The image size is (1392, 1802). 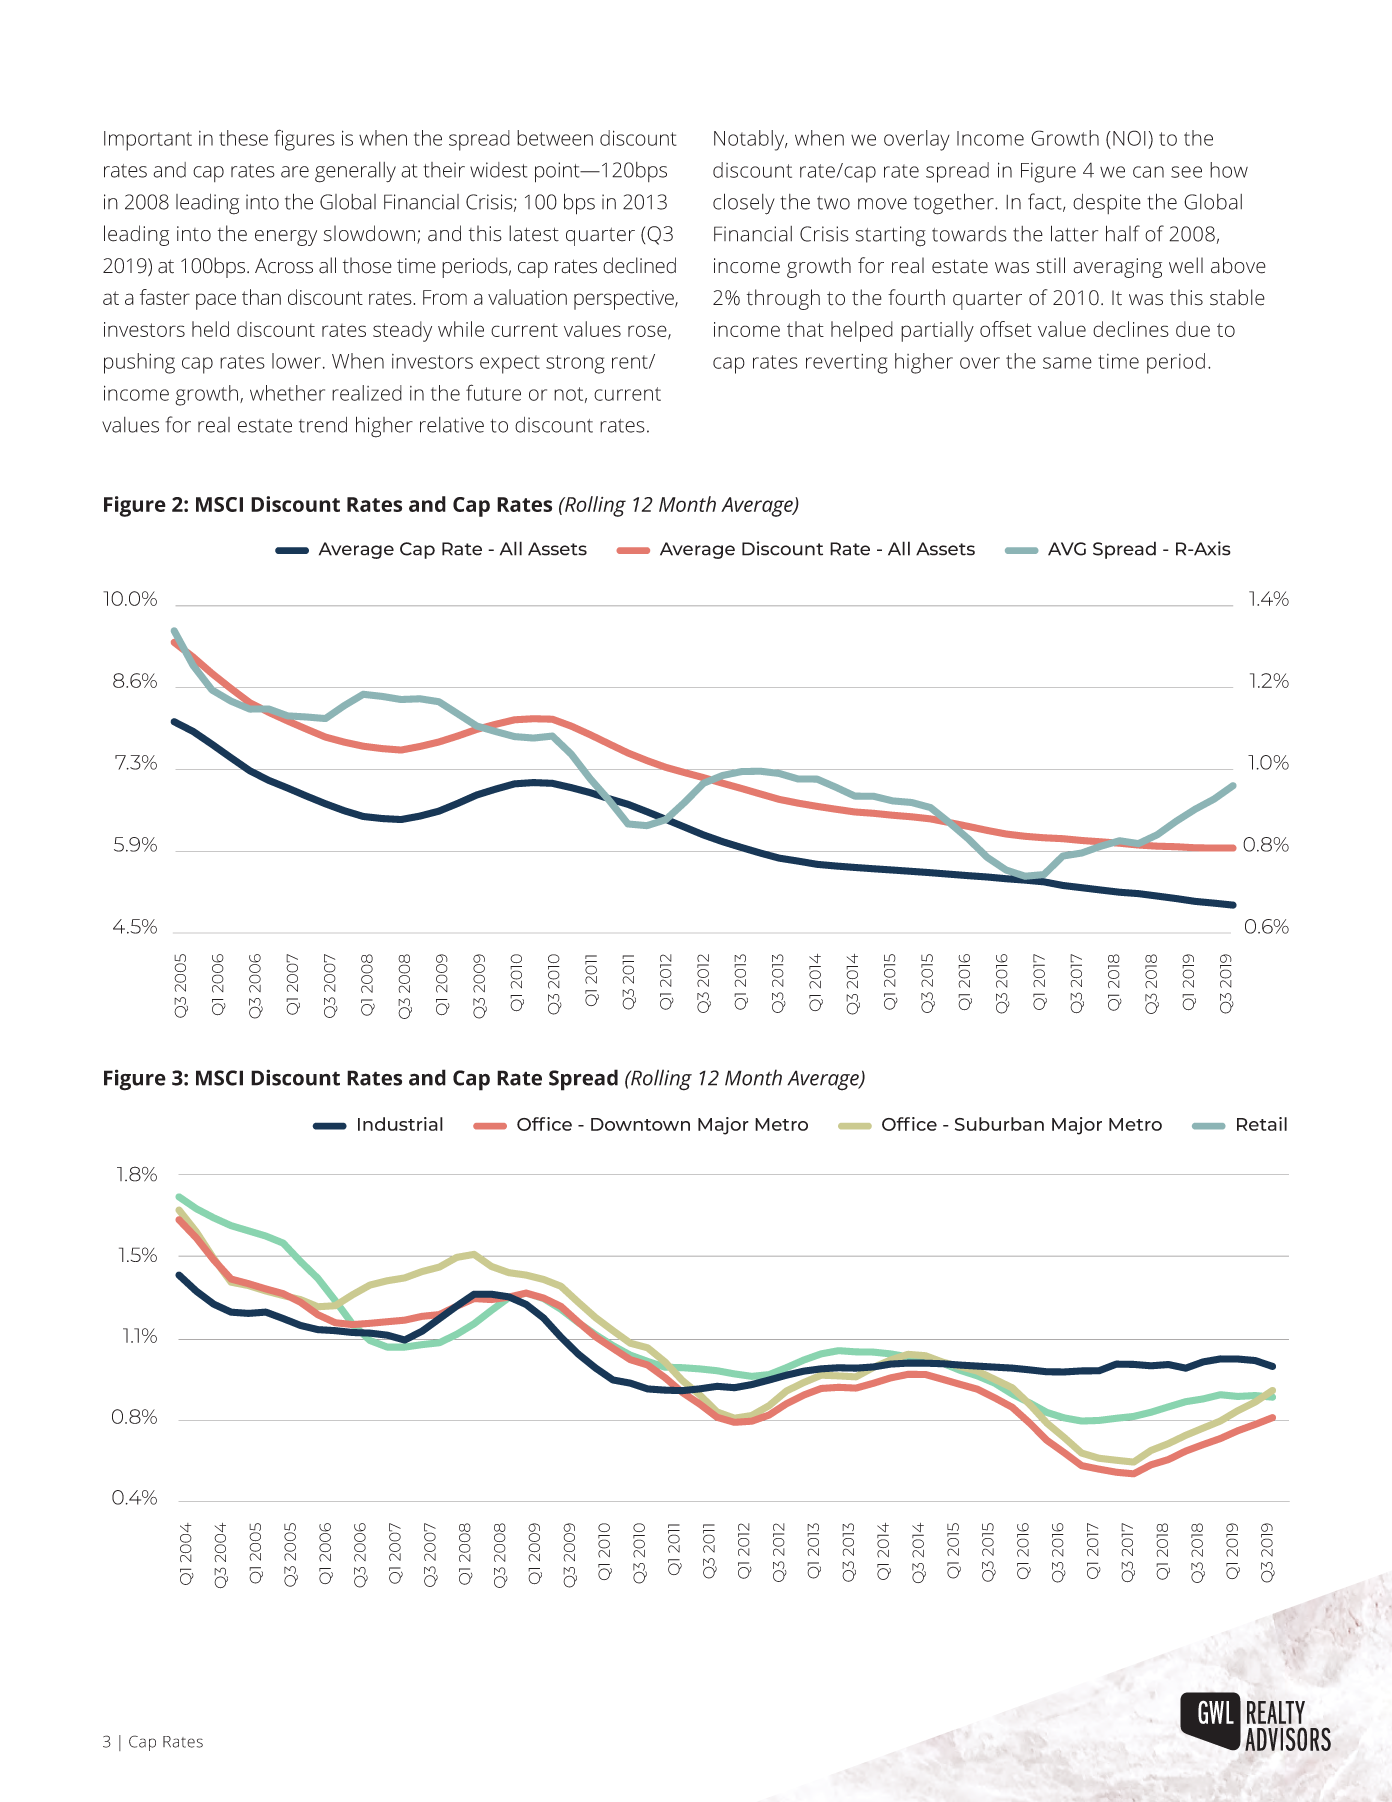 What do you see at coordinates (999, 1124) in the screenshot?
I see `Suburban` at bounding box center [999, 1124].
